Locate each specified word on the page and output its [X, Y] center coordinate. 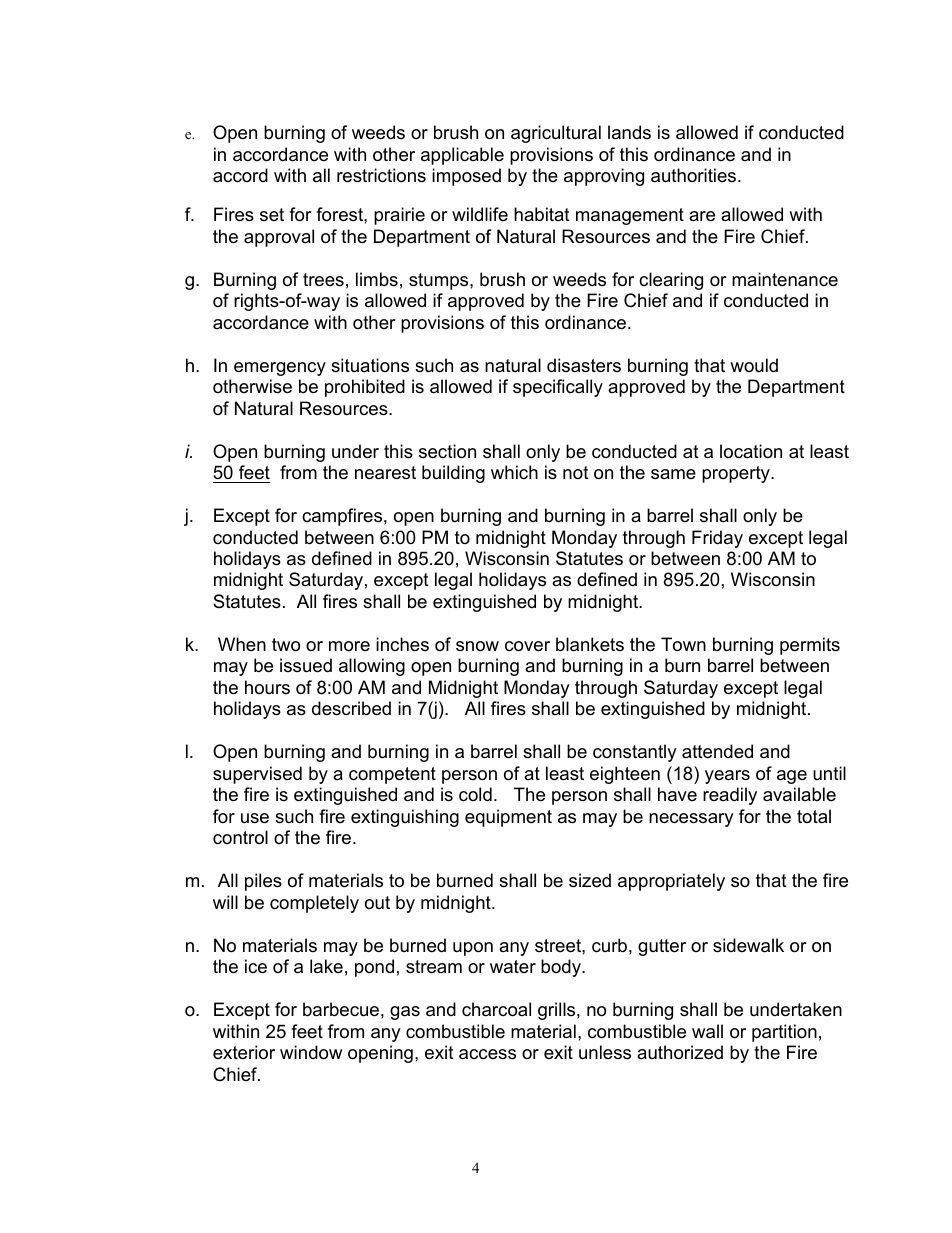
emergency [280, 369]
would [754, 365]
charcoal [496, 1009]
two [286, 645]
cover [527, 646]
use [255, 818]
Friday [717, 539]
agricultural [556, 134]
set [272, 214]
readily [730, 796]
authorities [695, 175]
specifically [558, 388]
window [311, 1052]
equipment [508, 818]
